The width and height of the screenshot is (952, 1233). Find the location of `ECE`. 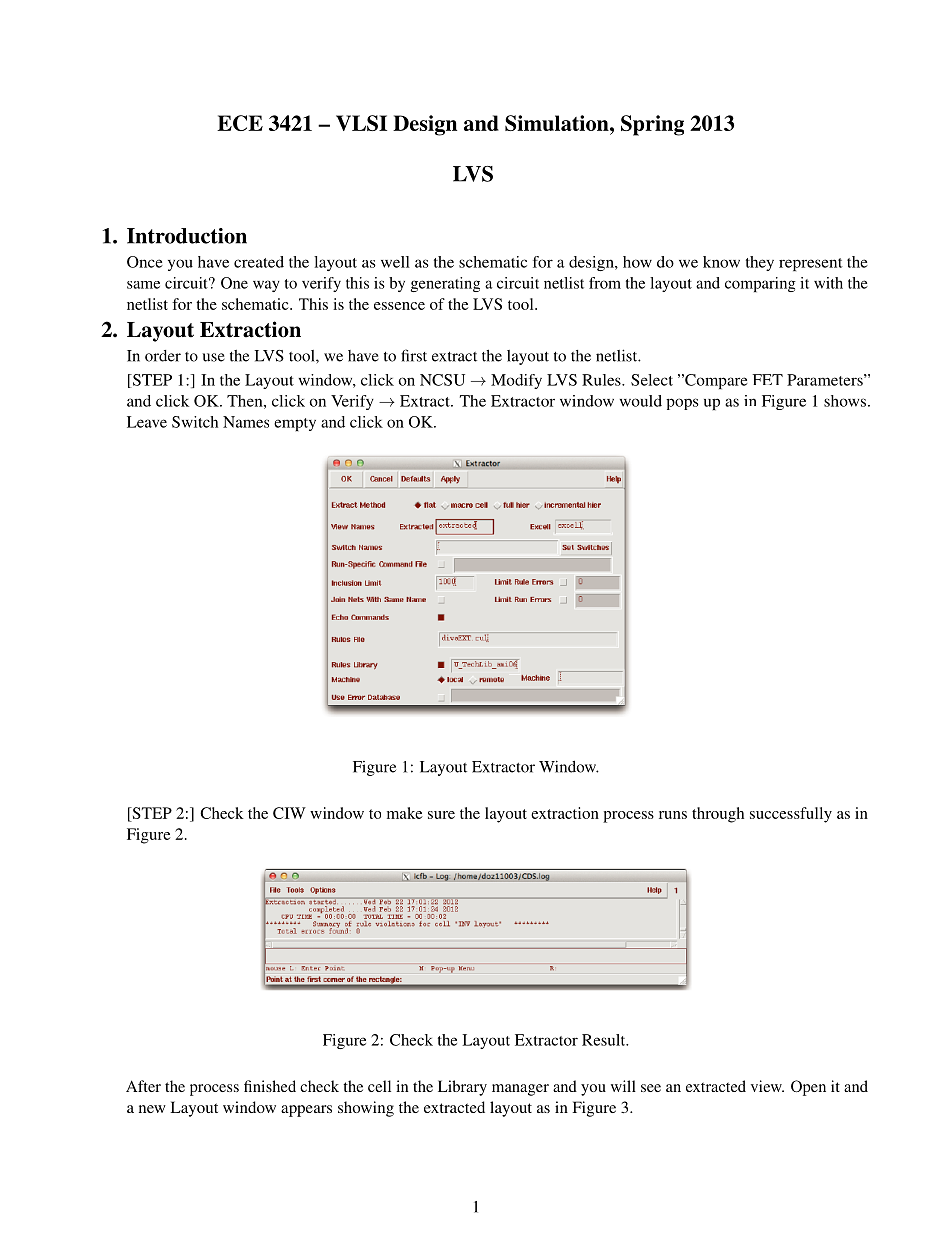

ECE is located at coordinates (240, 123).
